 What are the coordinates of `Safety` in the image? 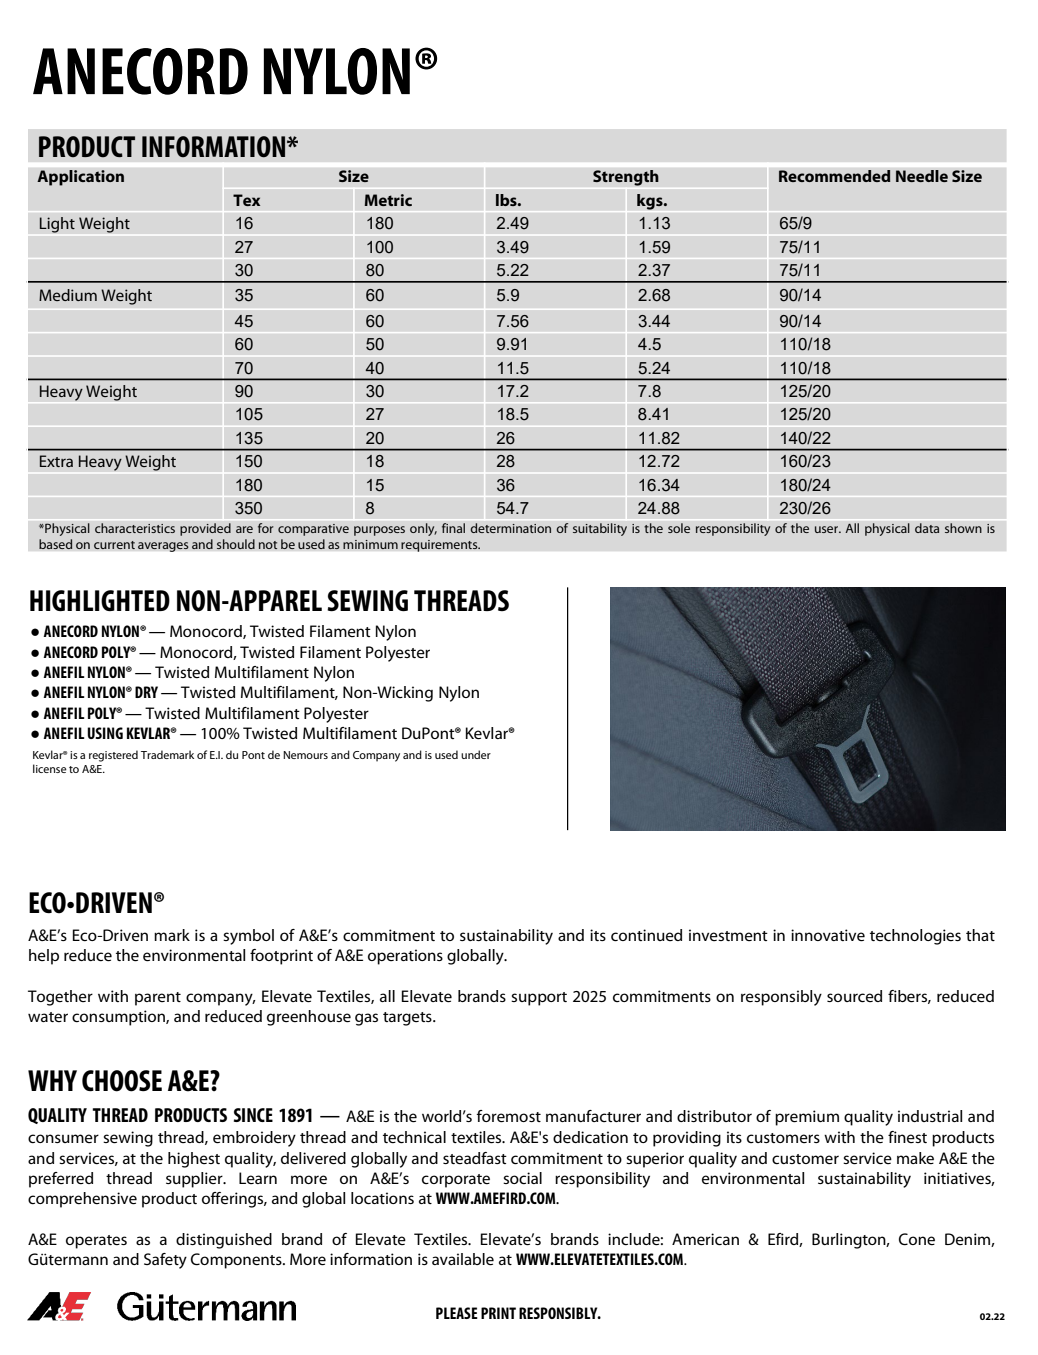 It's located at (165, 1261).
